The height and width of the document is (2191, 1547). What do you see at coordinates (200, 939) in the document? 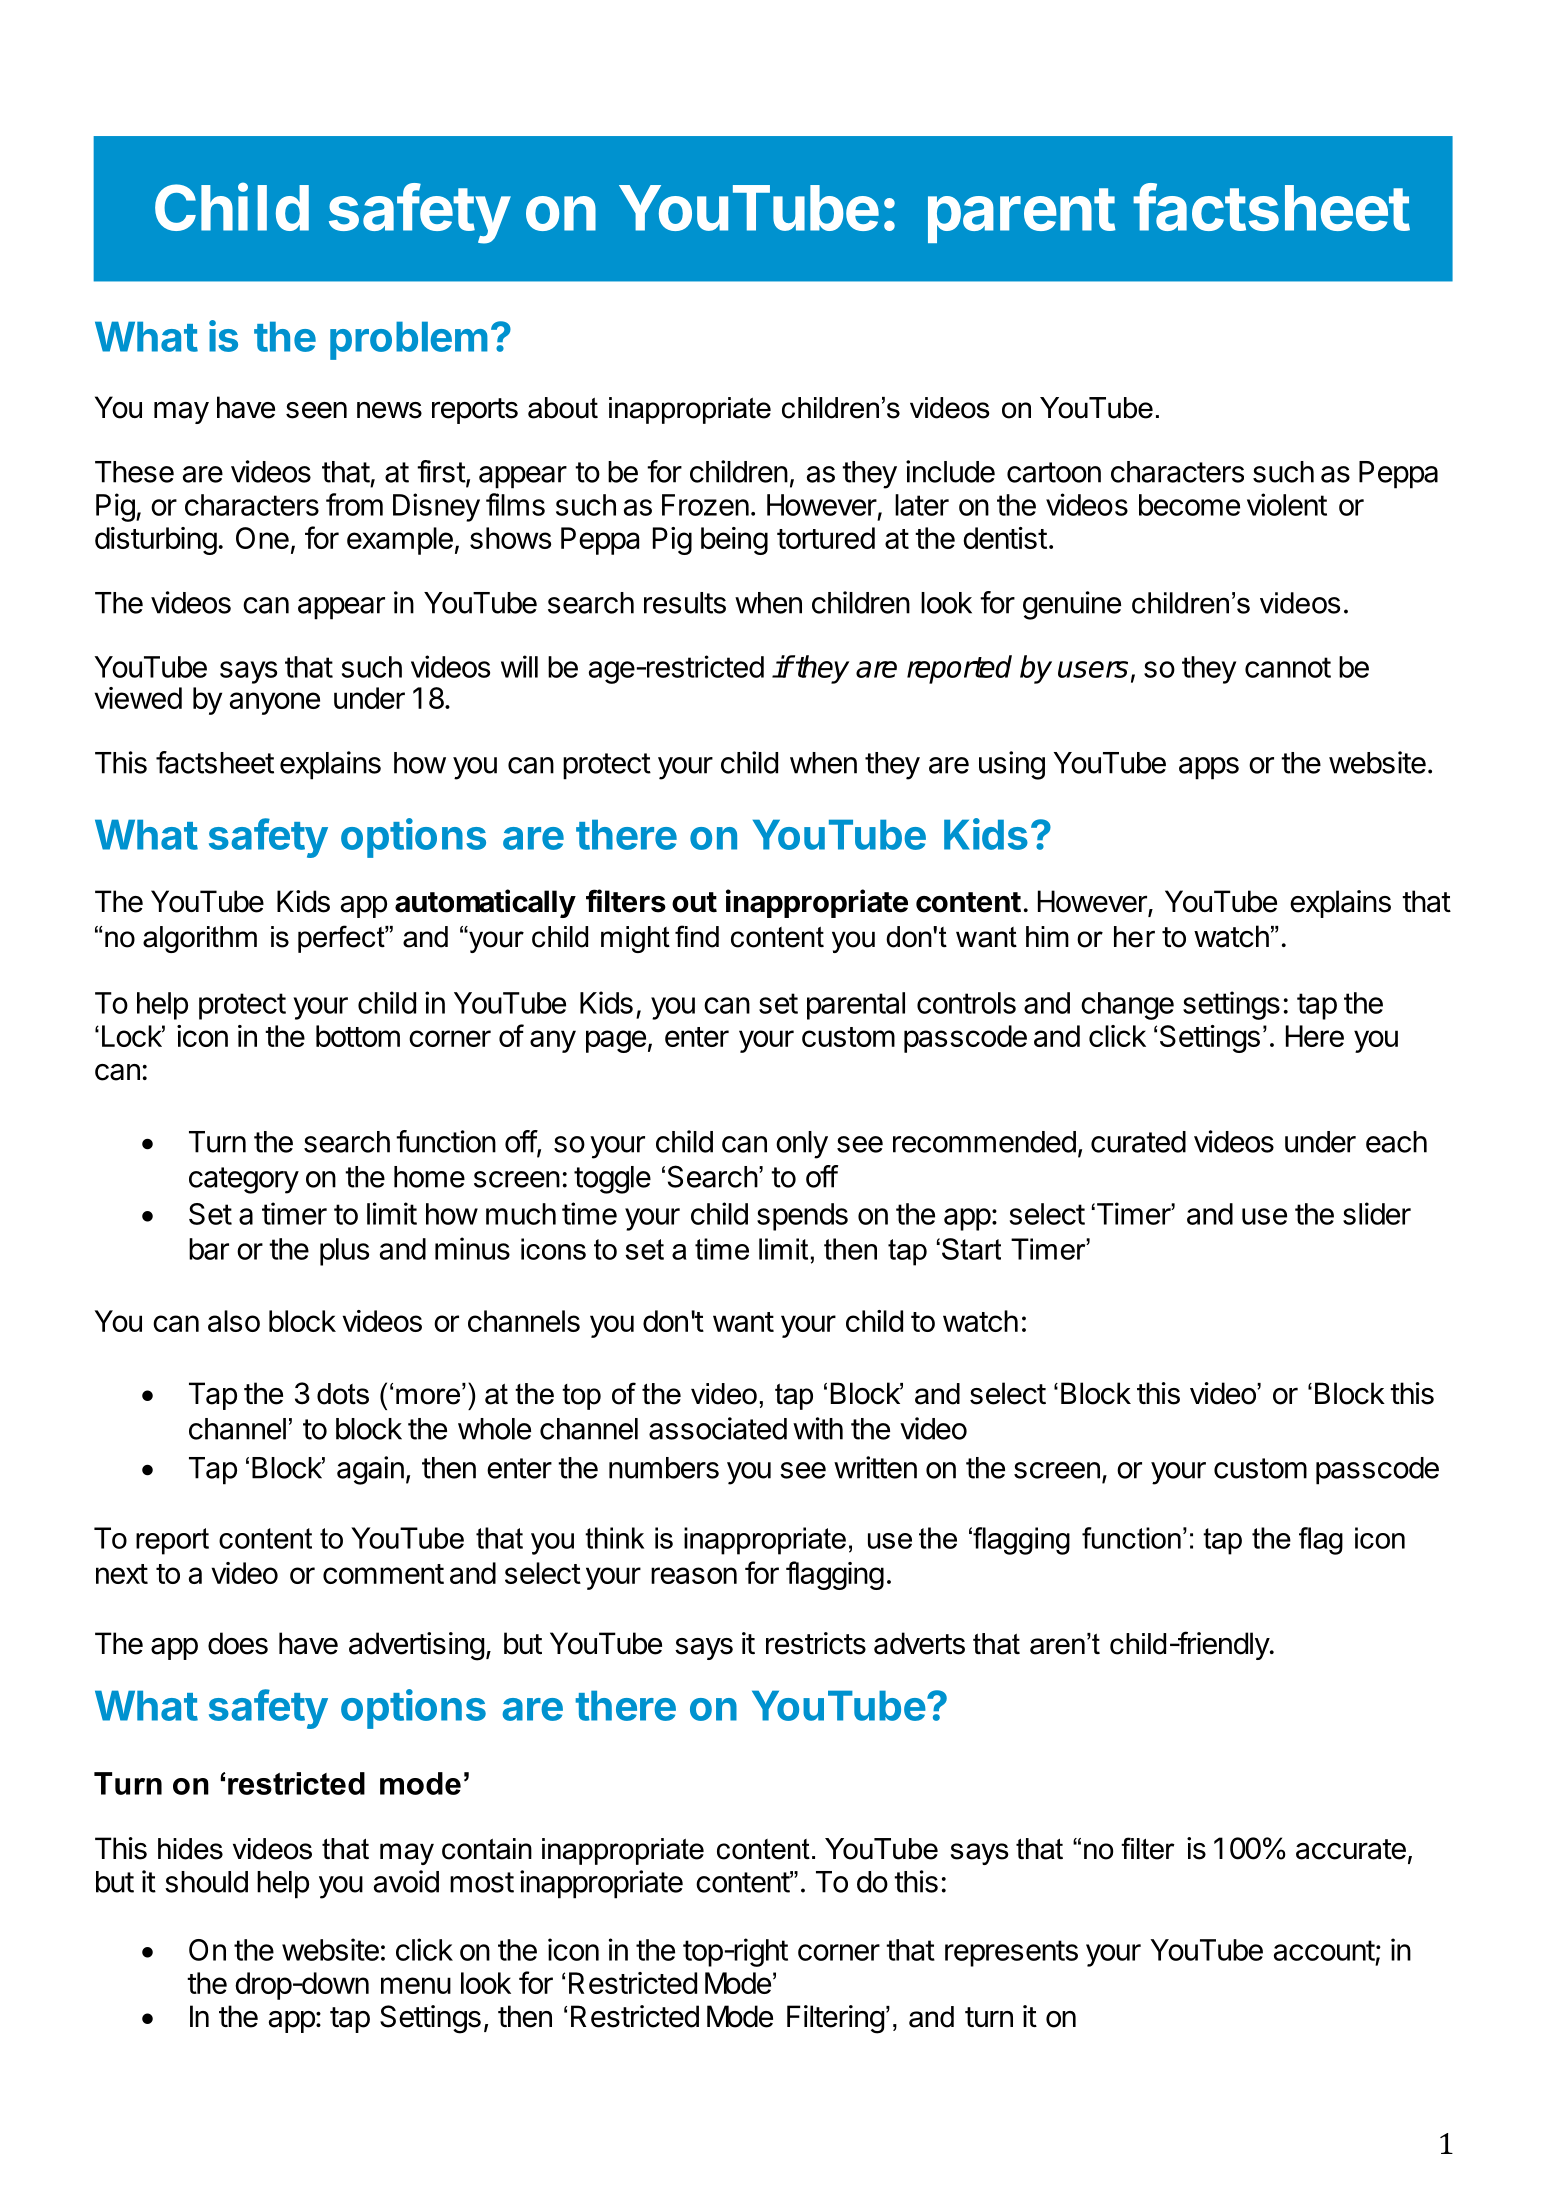
I see `algorithm` at bounding box center [200, 939].
